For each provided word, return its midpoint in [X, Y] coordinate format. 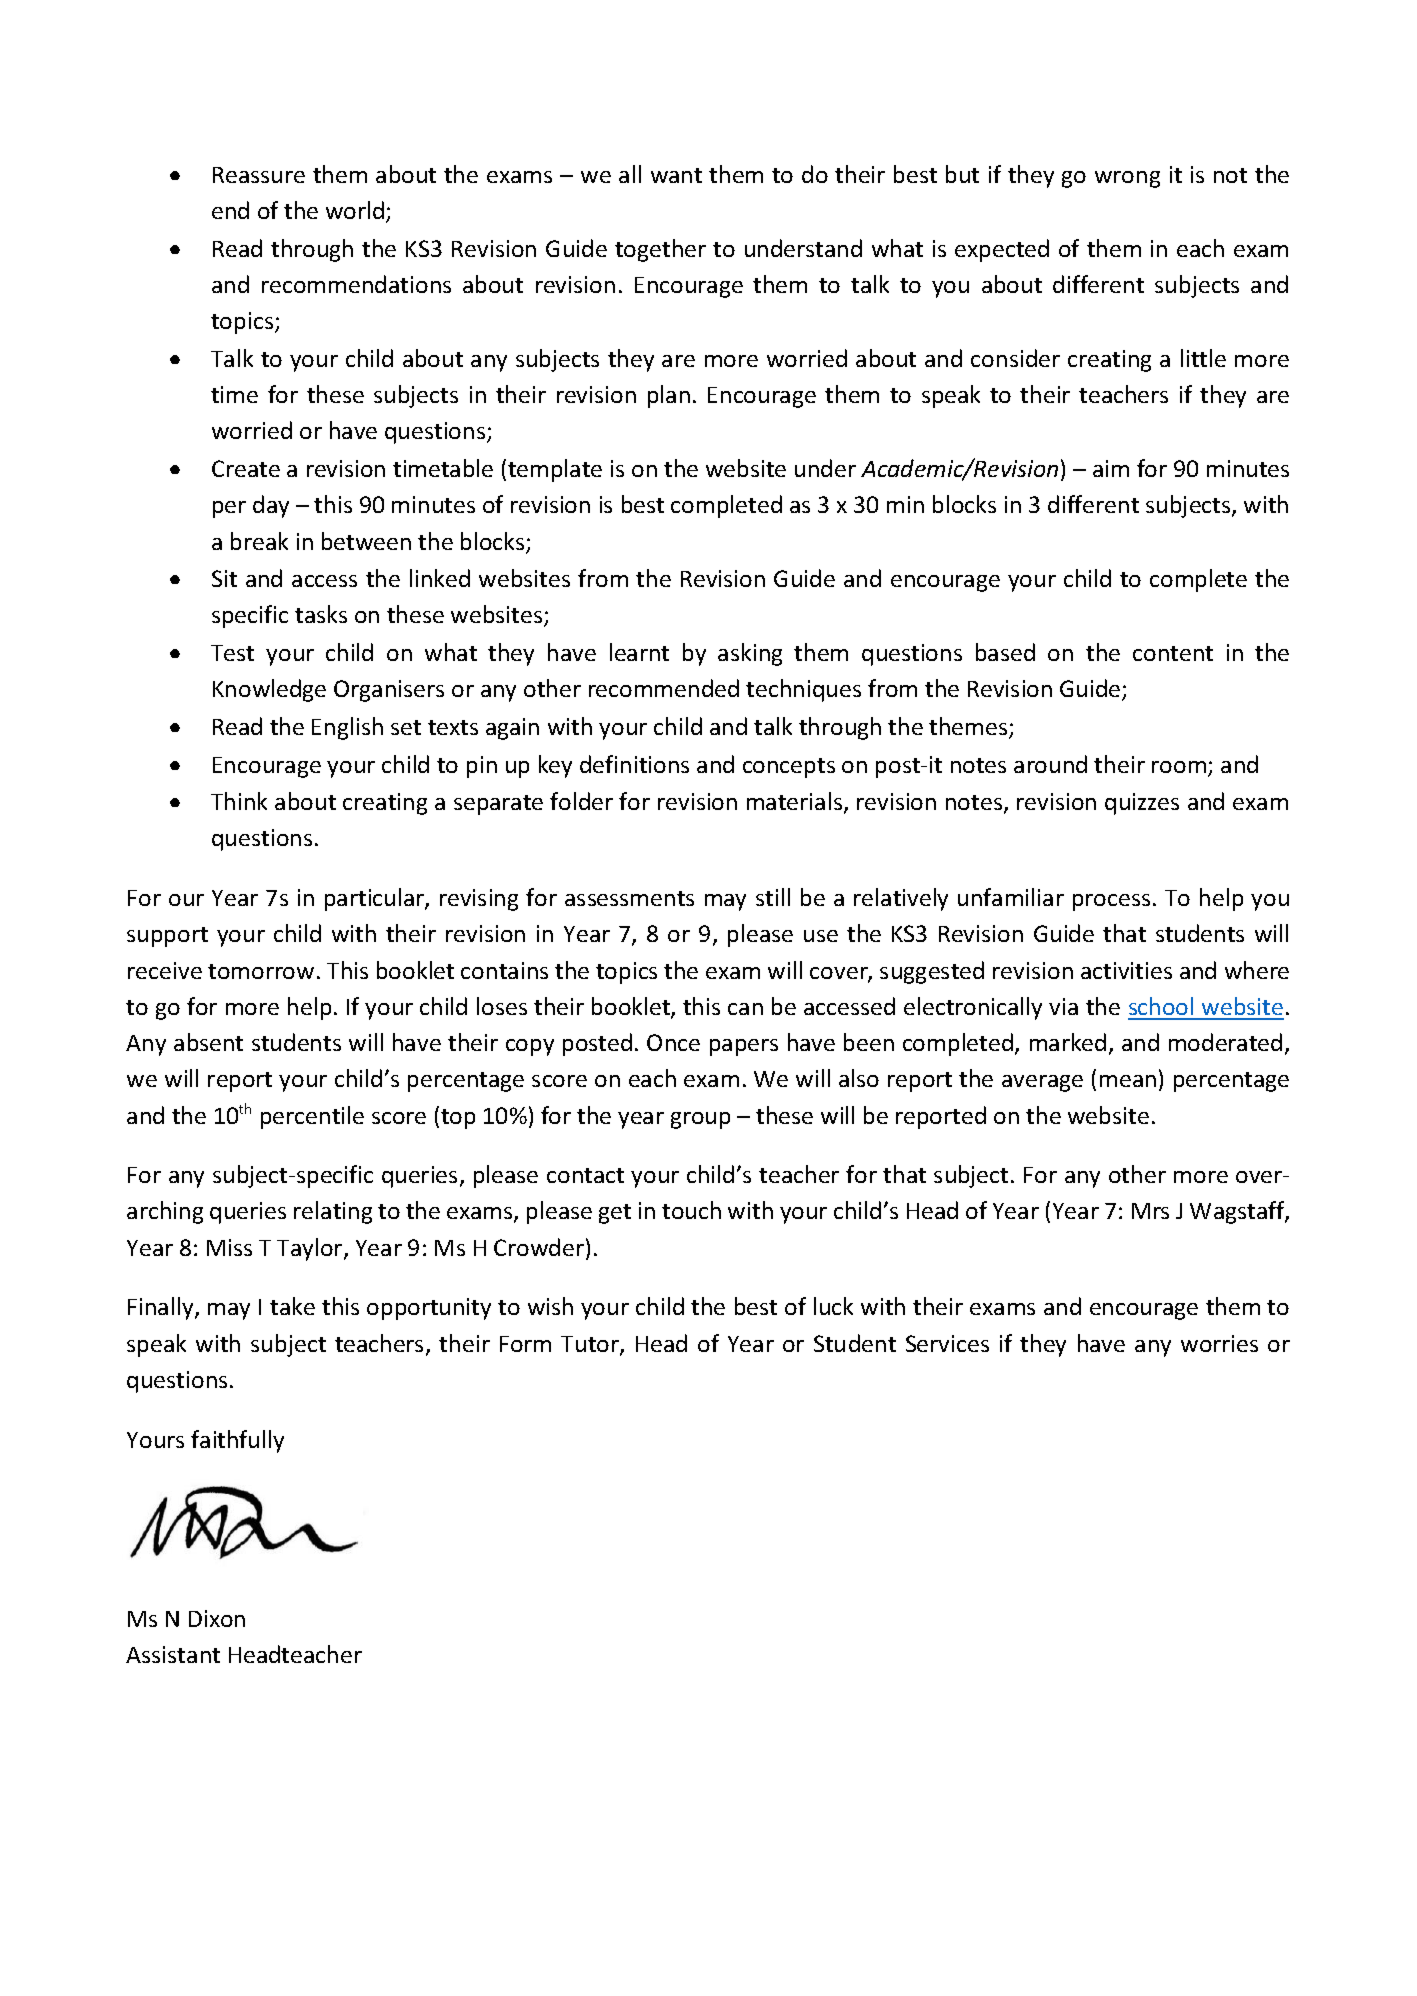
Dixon [217, 1618]
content [1173, 653]
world [356, 211]
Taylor [311, 1249]
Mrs [1150, 1211]
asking [750, 654]
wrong [1127, 179]
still [773, 897]
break [259, 541]
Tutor [591, 1345]
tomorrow [261, 971]
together [660, 250]
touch [691, 1210]
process [1111, 902]
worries [1219, 1343]
